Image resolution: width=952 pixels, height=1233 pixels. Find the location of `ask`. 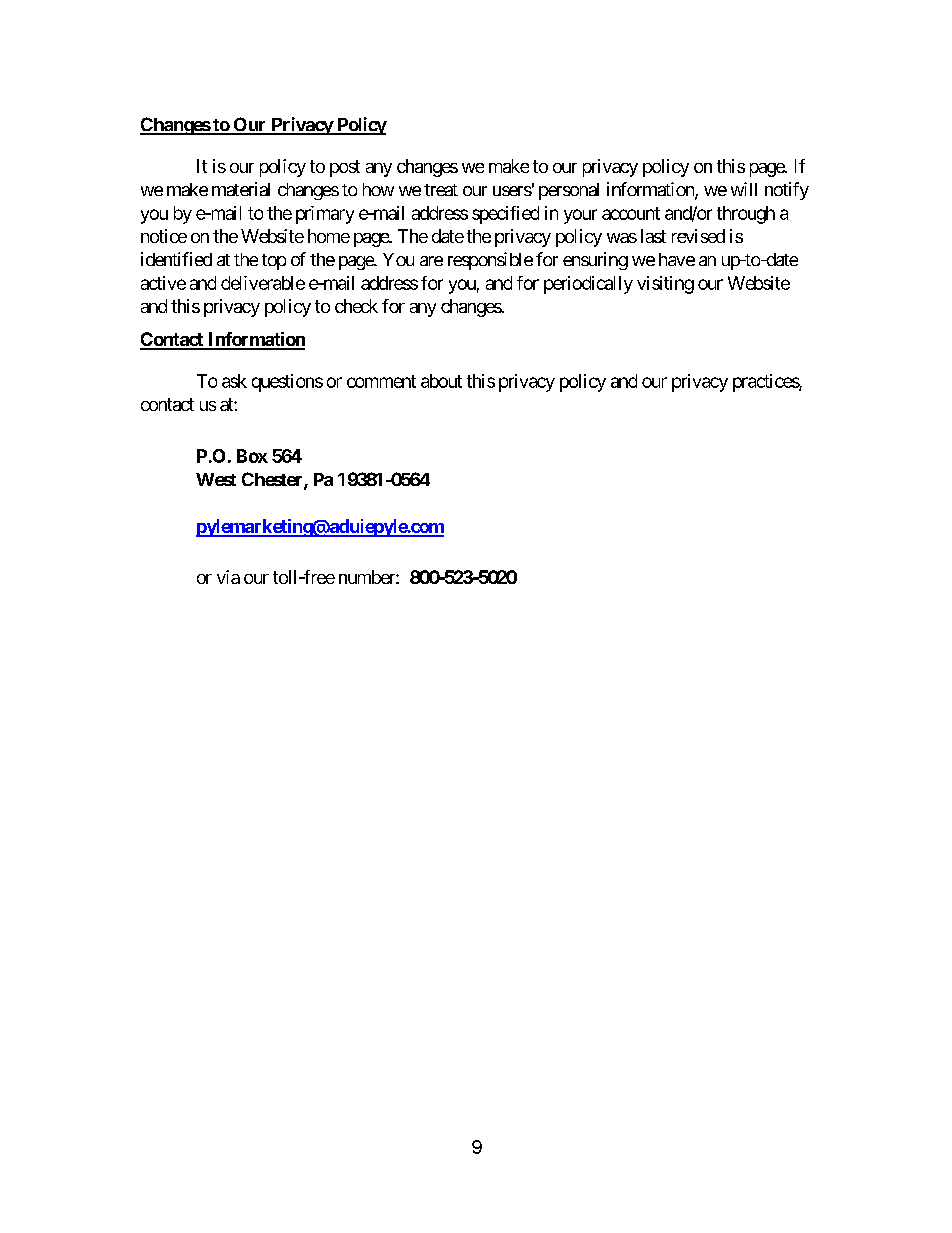

ask is located at coordinates (234, 381).
